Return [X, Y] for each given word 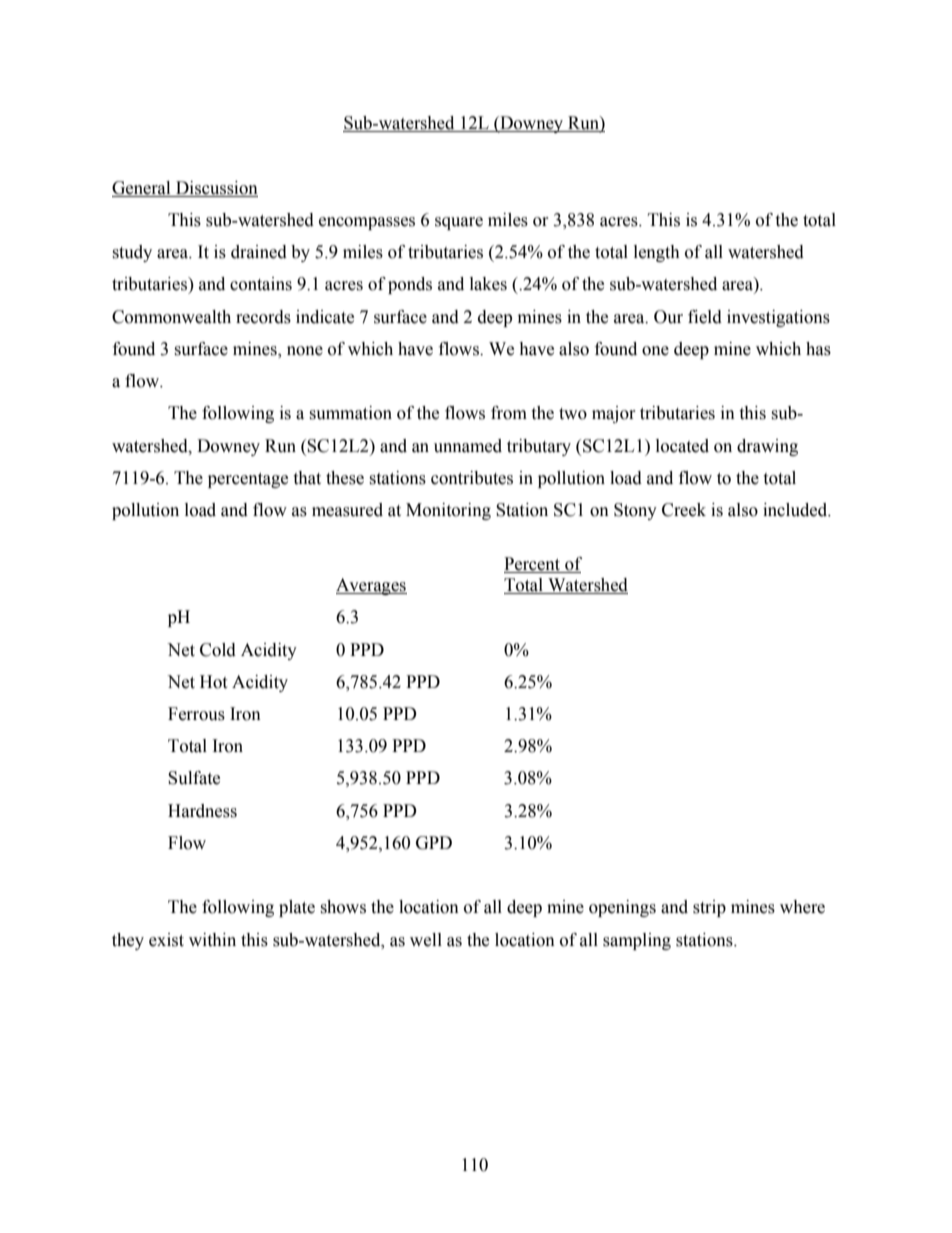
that [307, 478]
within [212, 940]
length [657, 253]
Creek [684, 510]
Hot [213, 682]
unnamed [468, 446]
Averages [371, 586]
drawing [767, 447]
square [459, 223]
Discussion [217, 188]
